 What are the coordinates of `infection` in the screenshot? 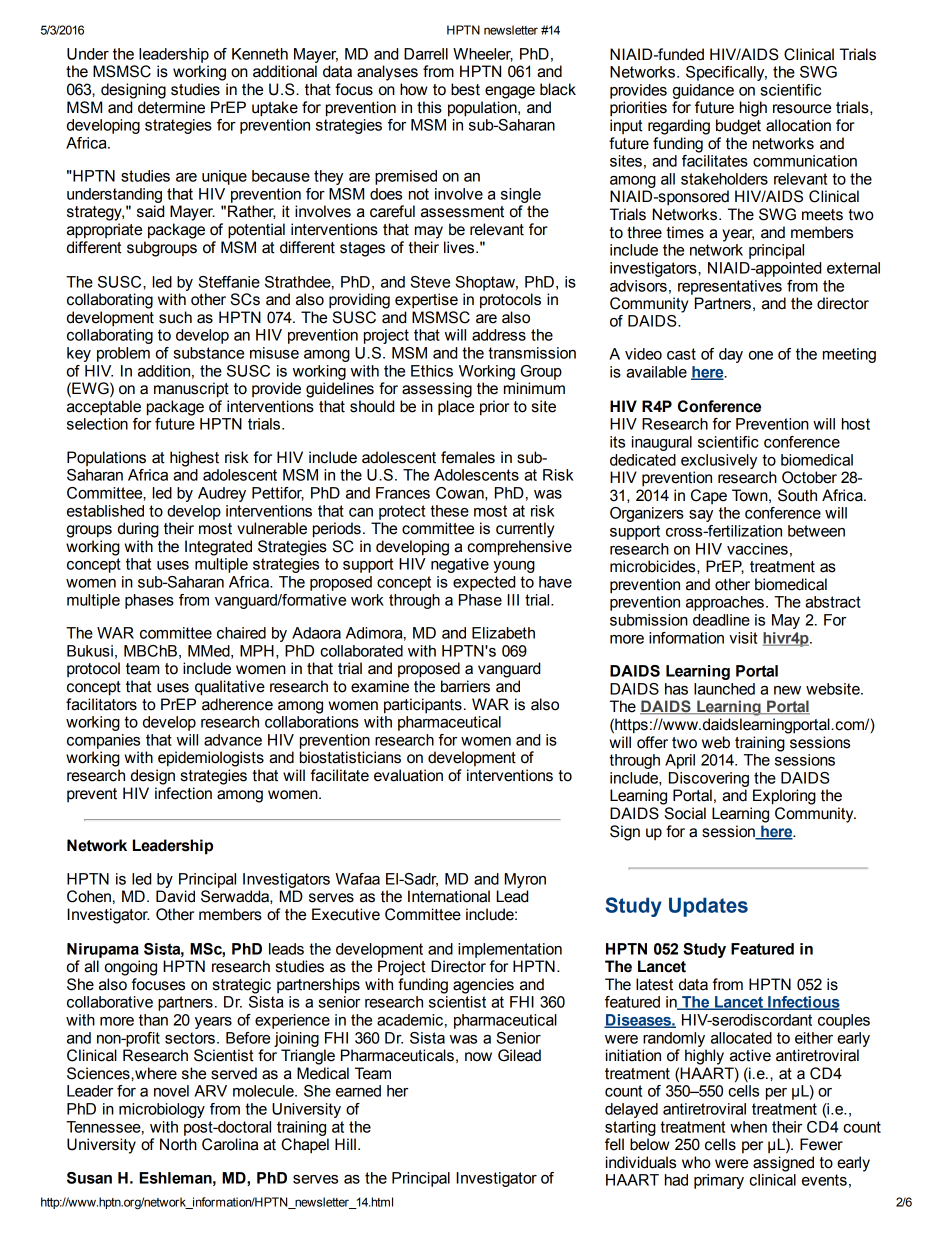 It's located at (183, 793).
